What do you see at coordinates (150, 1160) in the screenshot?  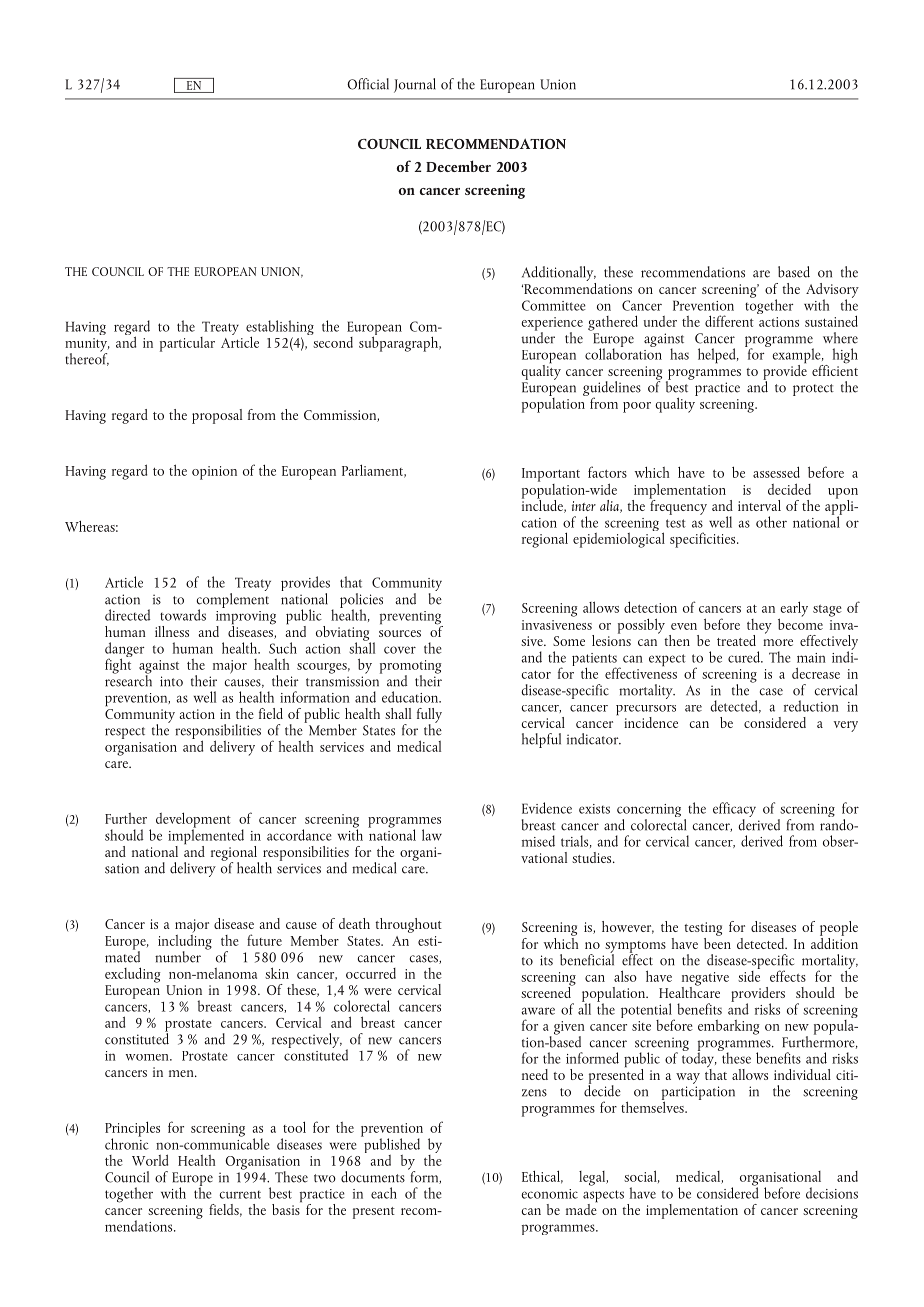 I see `World` at bounding box center [150, 1160].
